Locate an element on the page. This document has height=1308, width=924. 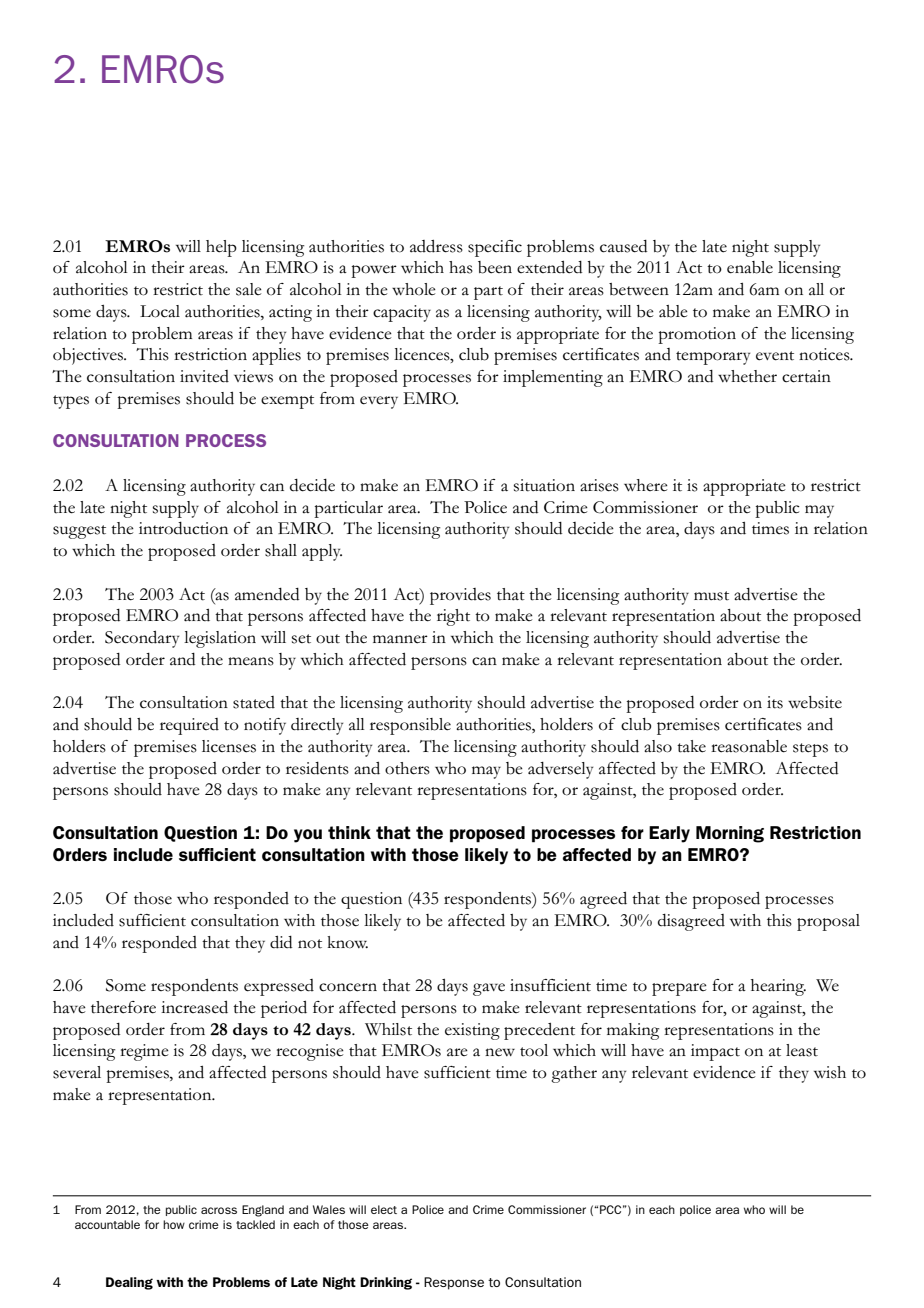
required is located at coordinates (189, 726).
